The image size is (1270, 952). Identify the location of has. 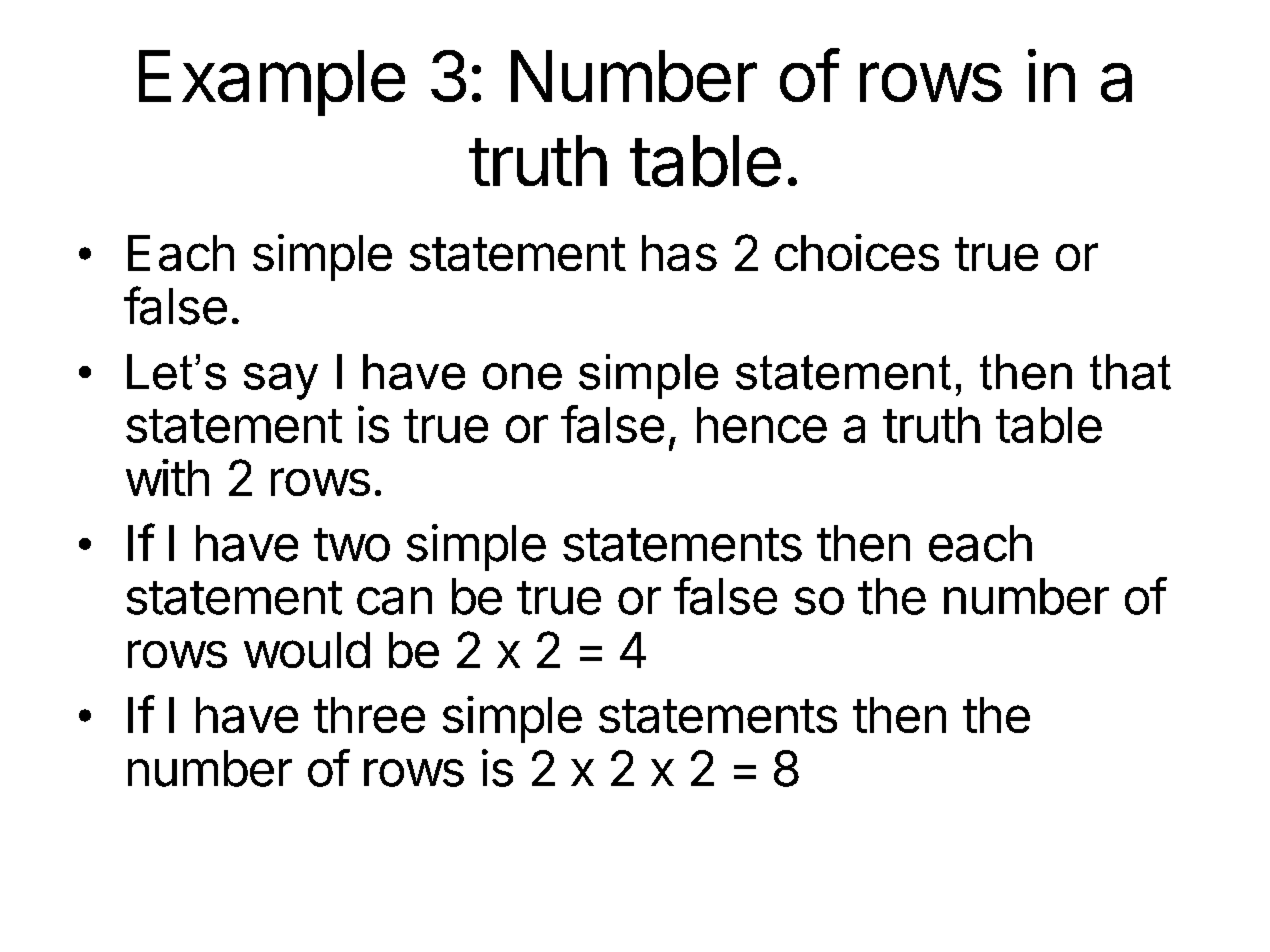
(679, 253).
